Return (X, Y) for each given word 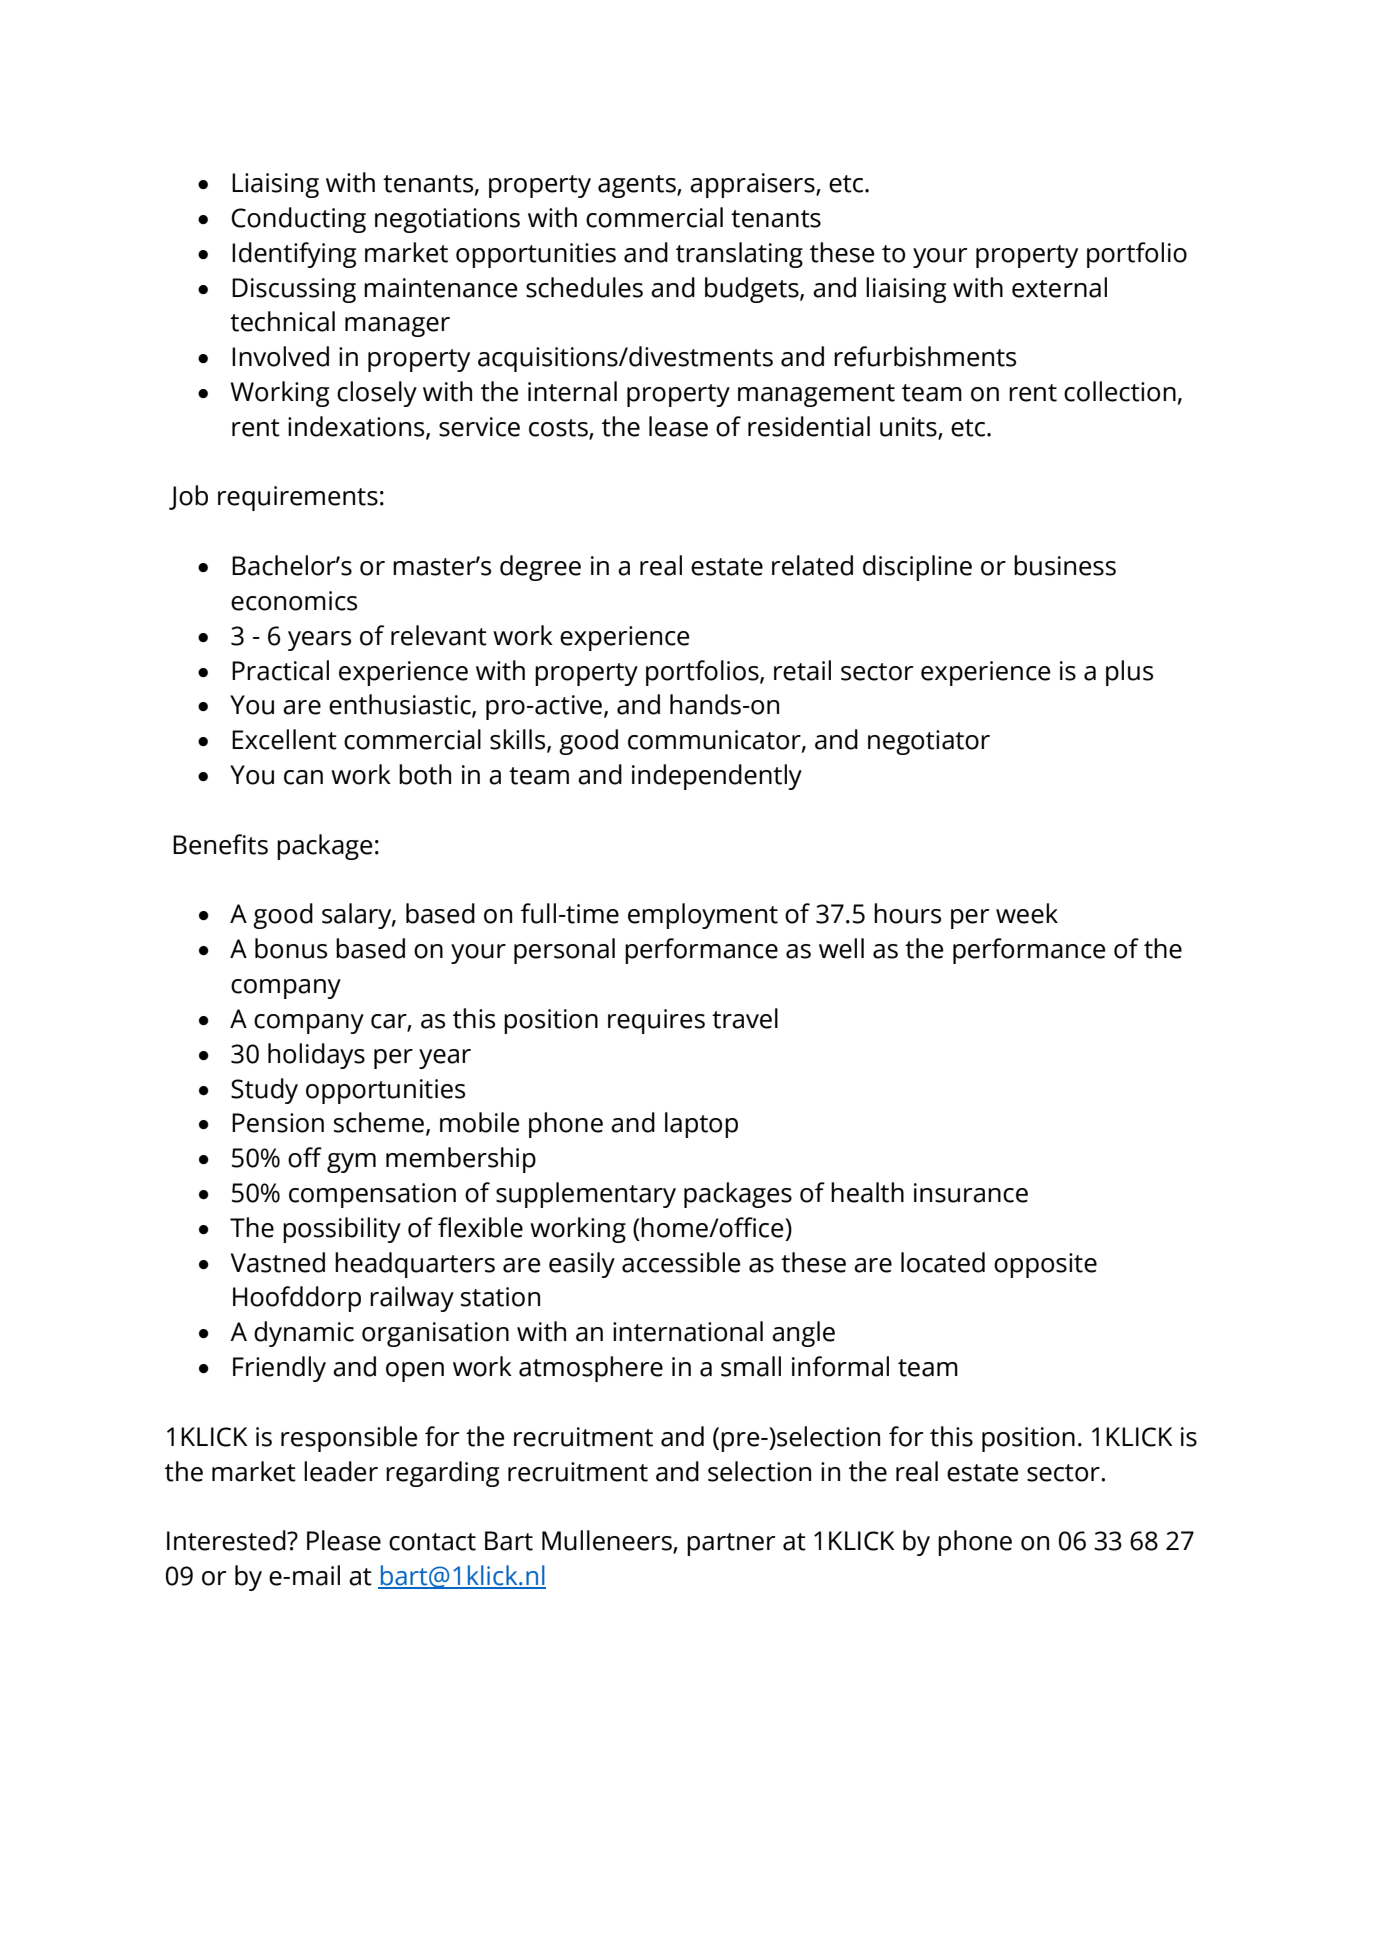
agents (638, 186)
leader (341, 1471)
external (1059, 287)
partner (731, 1544)
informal (840, 1366)
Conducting (298, 220)
